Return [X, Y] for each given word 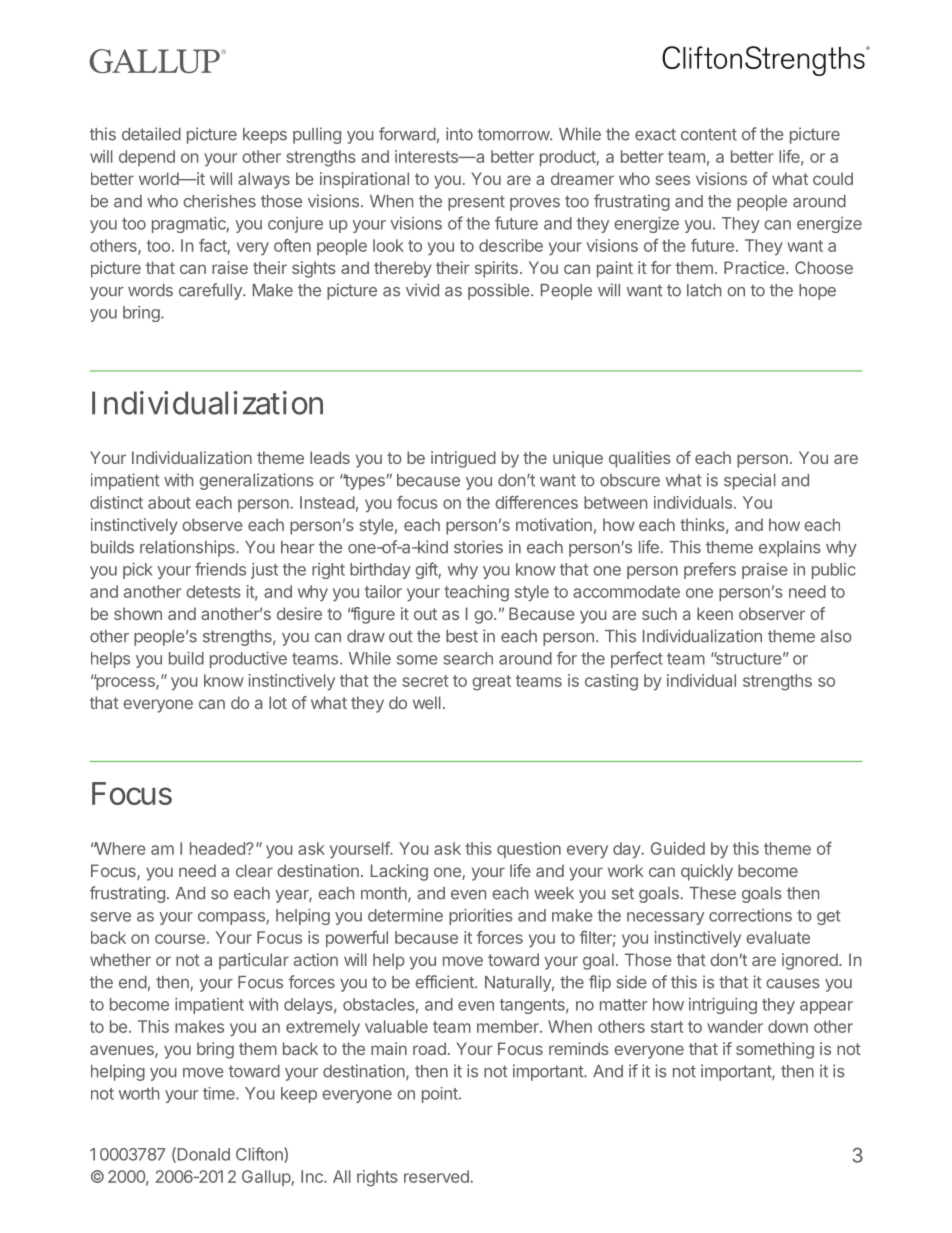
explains [790, 548]
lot [278, 702]
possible [500, 291]
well [427, 702]
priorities [481, 917]
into [459, 134]
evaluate [778, 937]
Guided [678, 848]
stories [478, 547]
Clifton [260, 1155]
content [709, 134]
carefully [211, 291]
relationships [188, 548]
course [180, 939]
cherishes [219, 201]
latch [704, 290]
